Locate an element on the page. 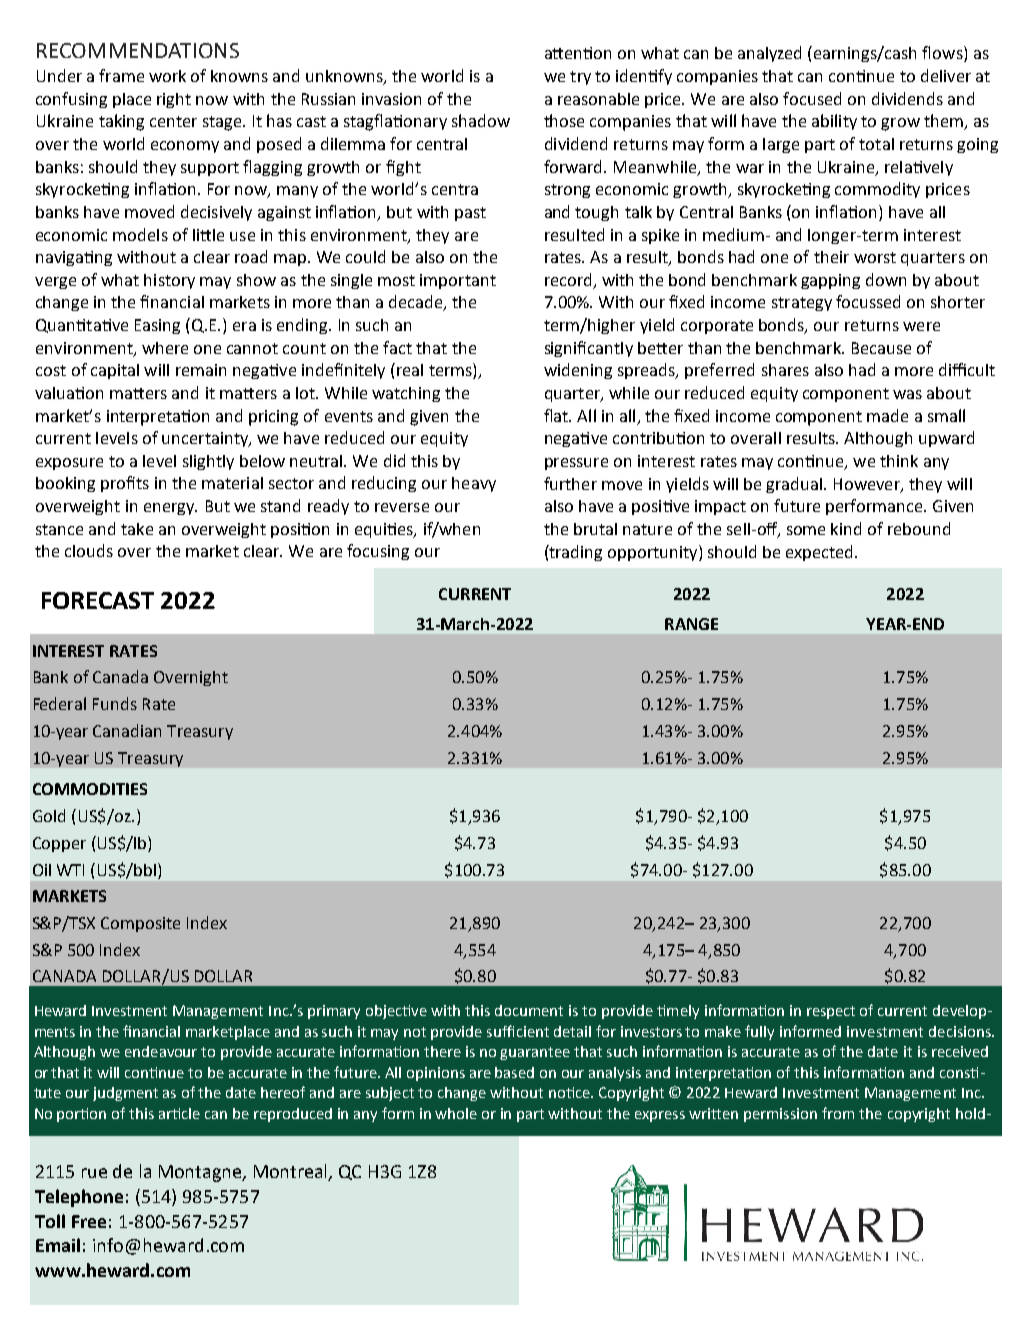 The width and height of the image is (1032, 1335). shadow is located at coordinates (481, 120).
